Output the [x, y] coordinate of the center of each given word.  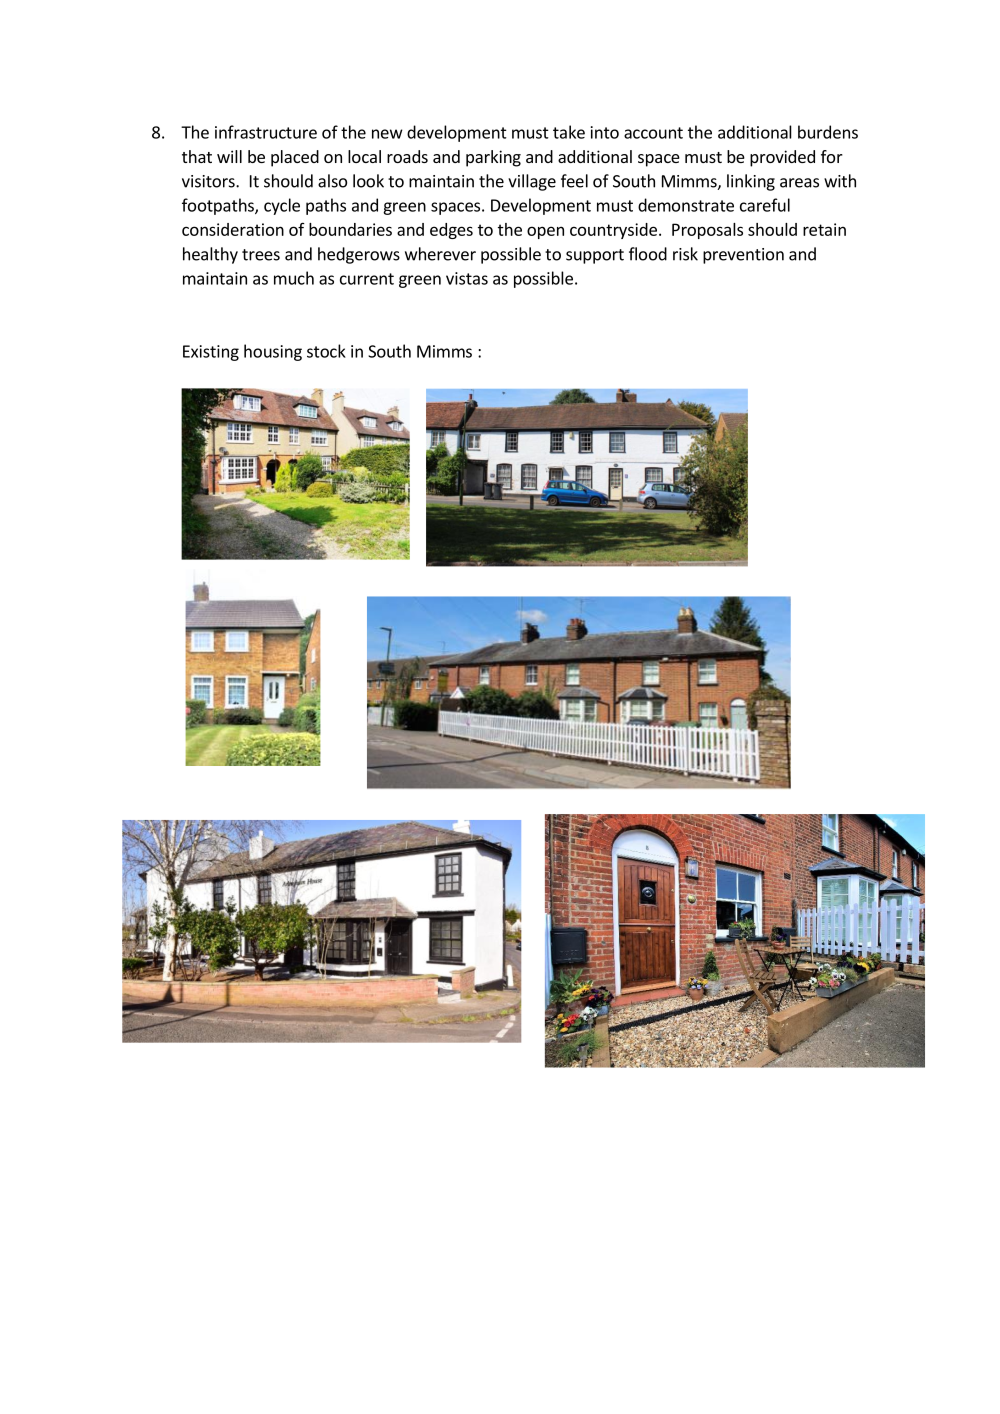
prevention [743, 256]
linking [751, 182]
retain [824, 229]
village [532, 182]
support [595, 256]
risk [685, 254]
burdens [828, 132]
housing [273, 352]
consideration [233, 229]
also [332, 181]
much [294, 278]
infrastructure [266, 132]
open [545, 232]
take [569, 132]
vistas [467, 278]
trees [261, 255]
